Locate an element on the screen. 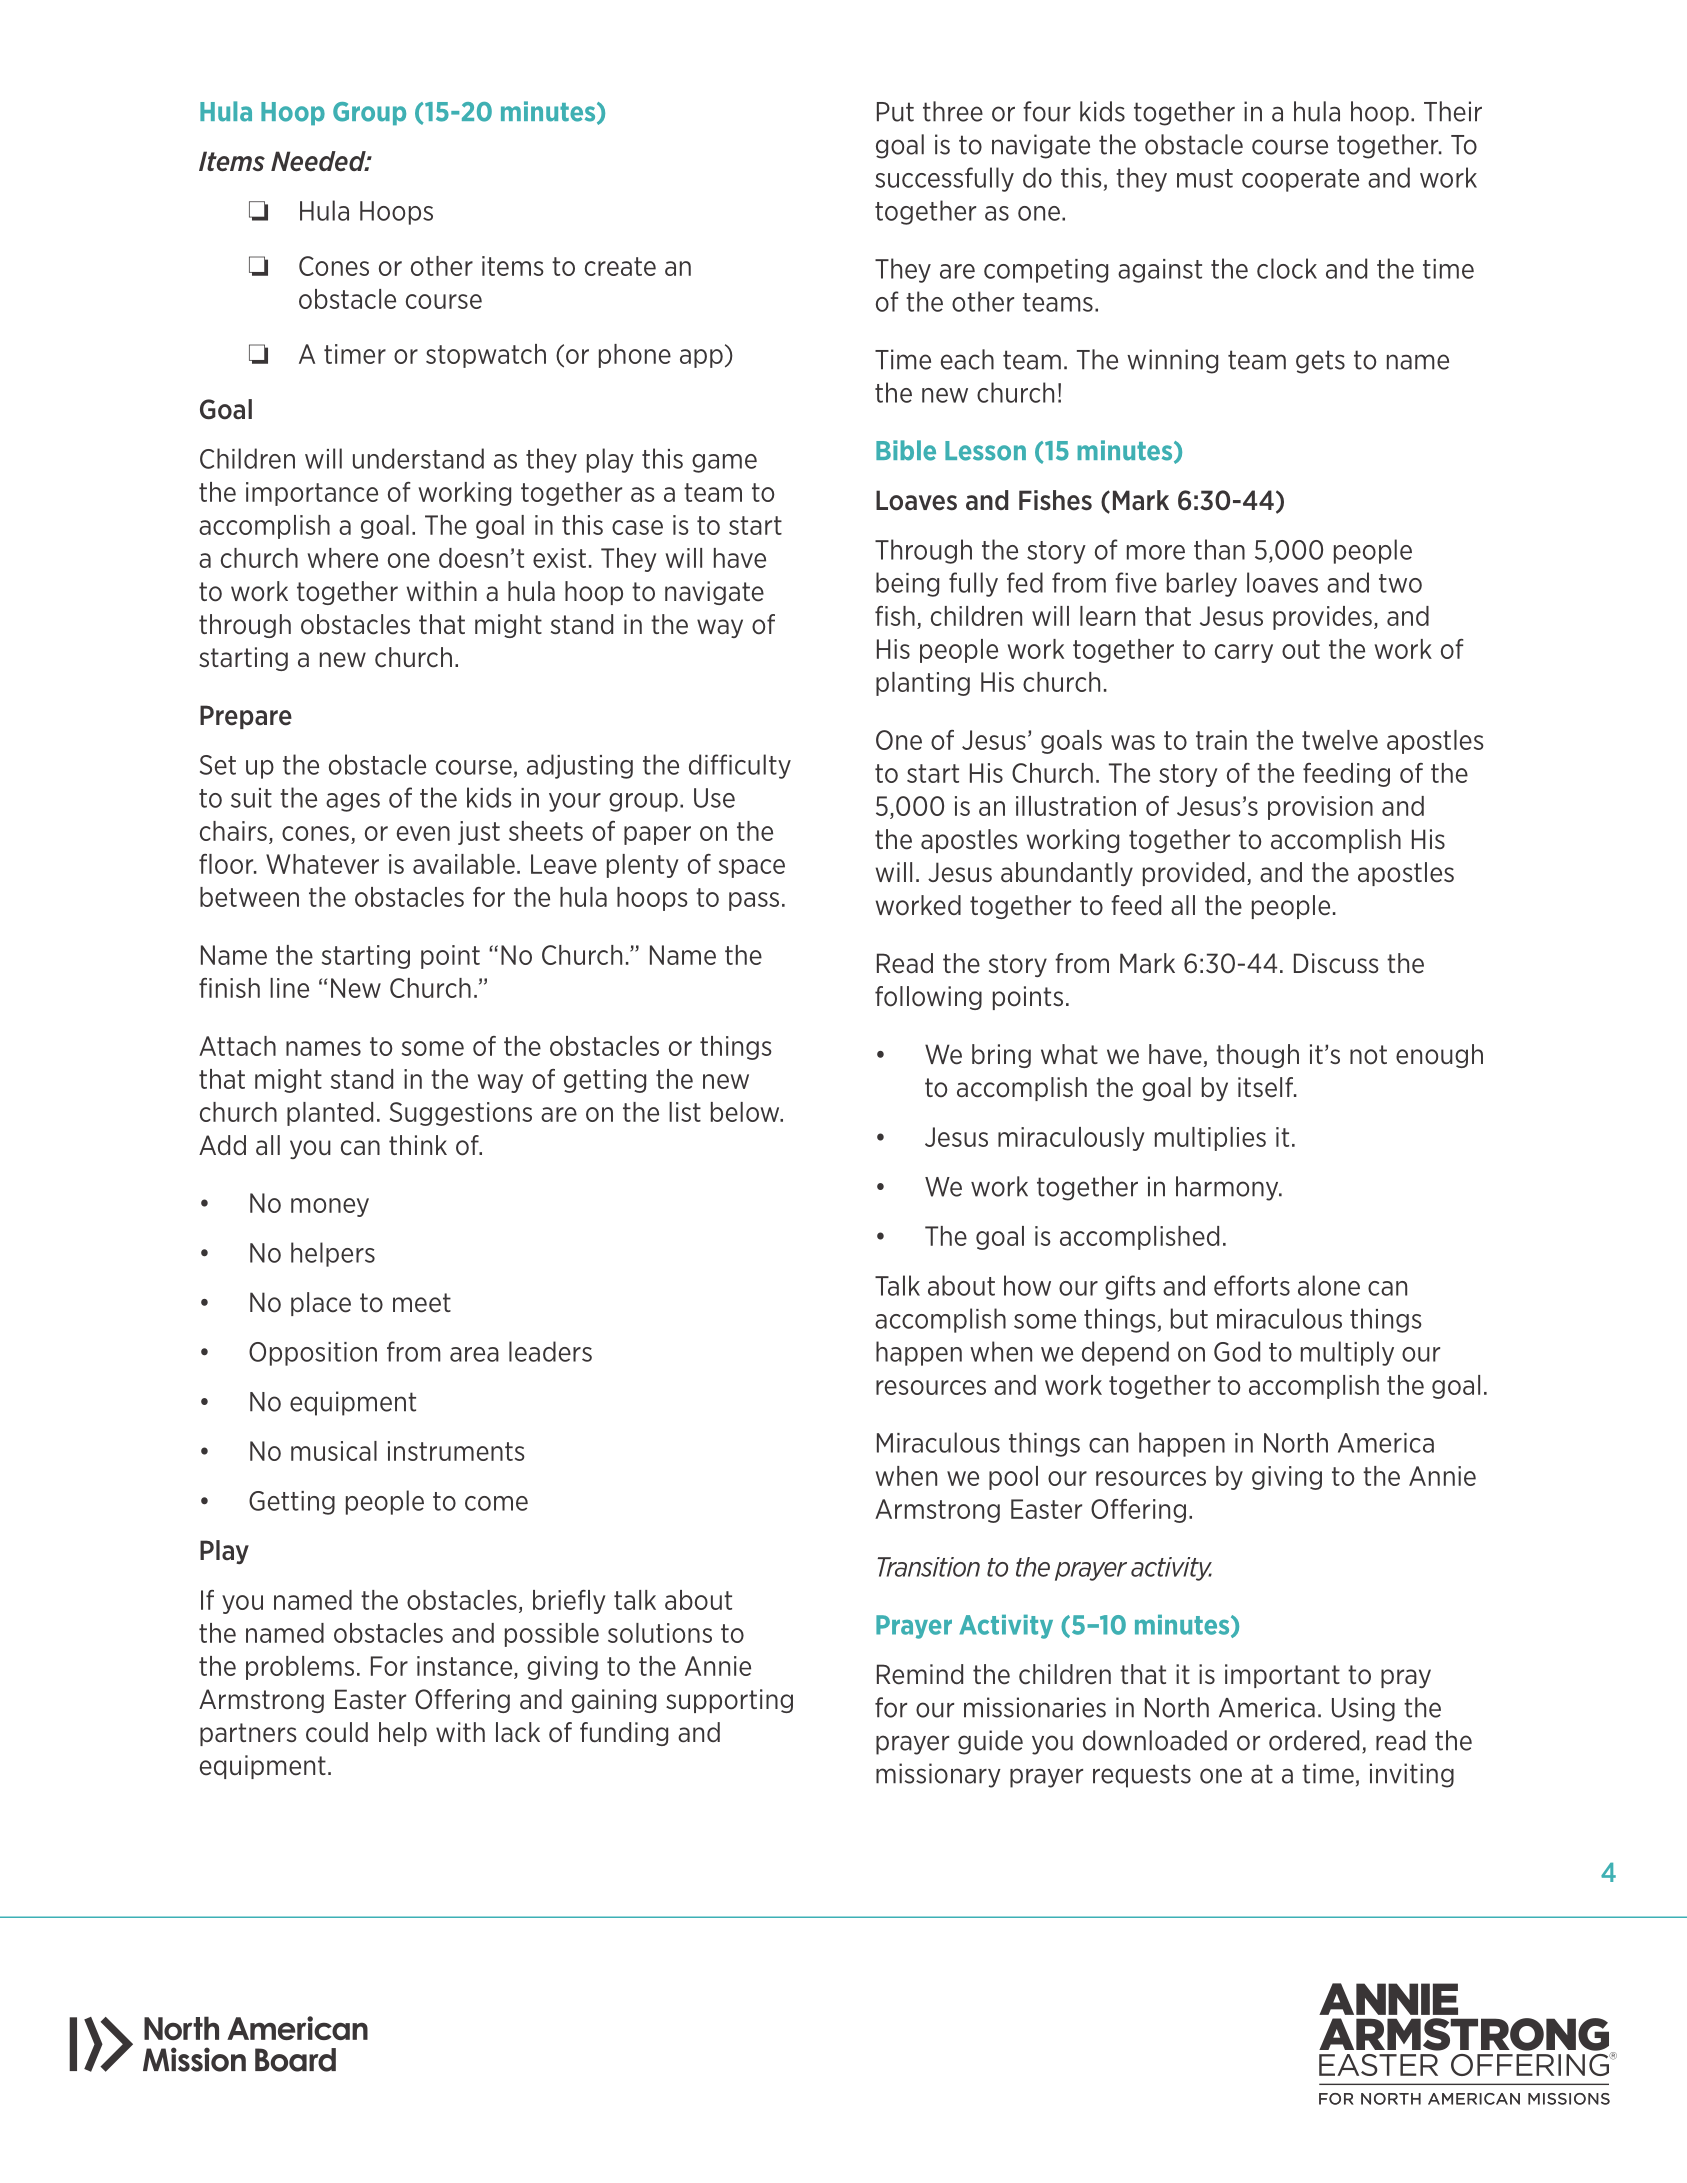  Discuss is located at coordinates (1336, 963).
